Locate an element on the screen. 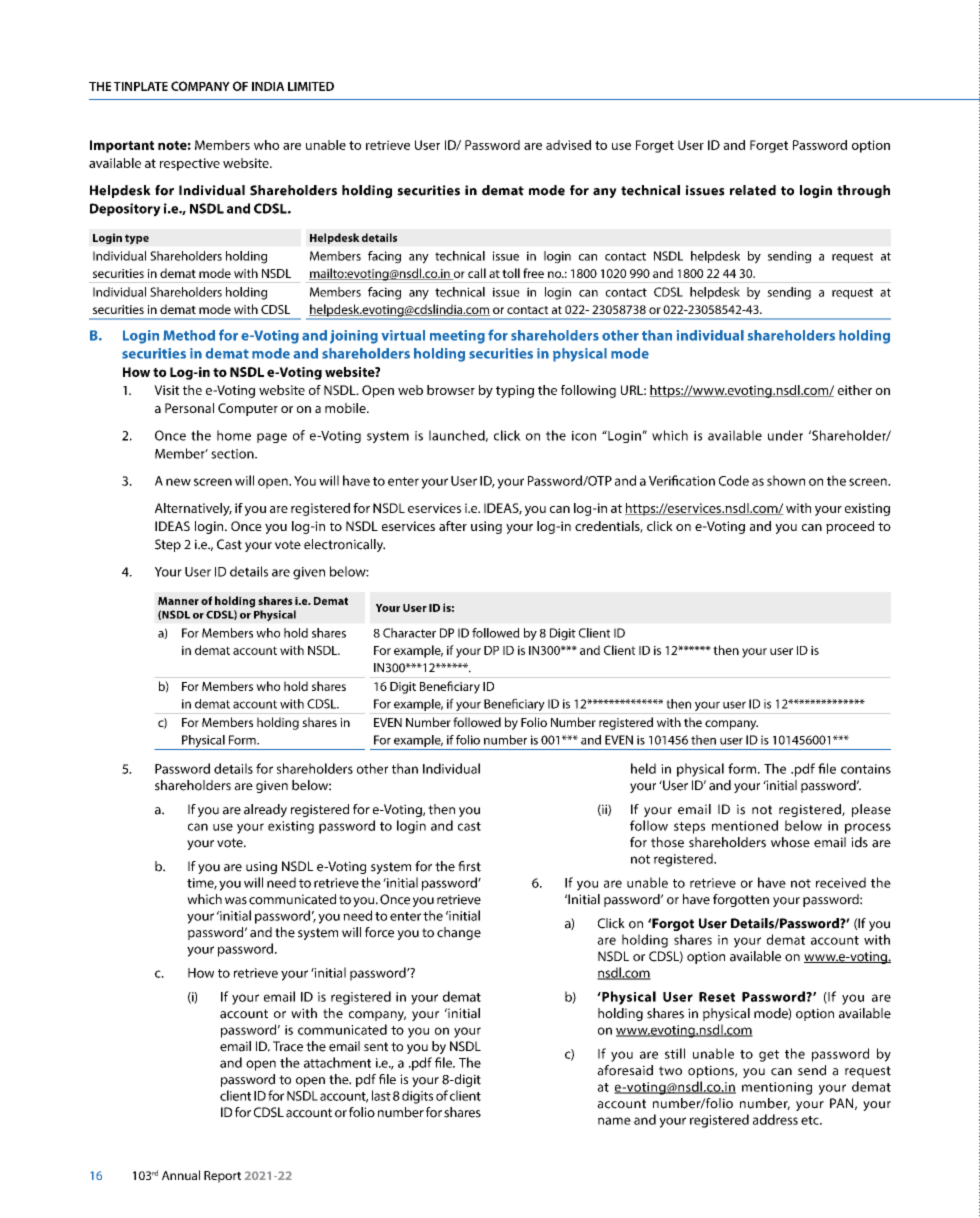  received is located at coordinates (841, 882).
